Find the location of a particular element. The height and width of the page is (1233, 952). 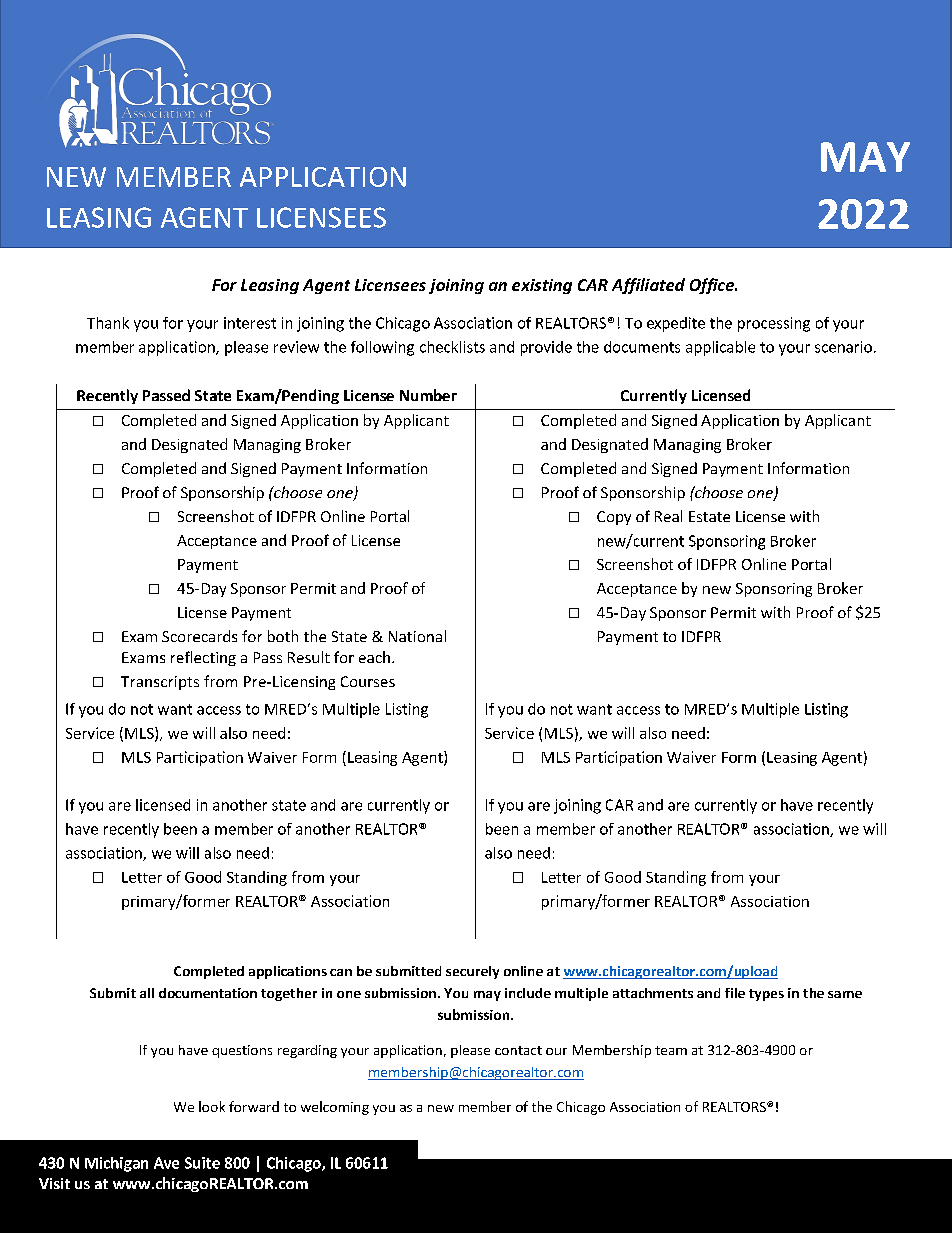

checklists is located at coordinates (452, 347).
